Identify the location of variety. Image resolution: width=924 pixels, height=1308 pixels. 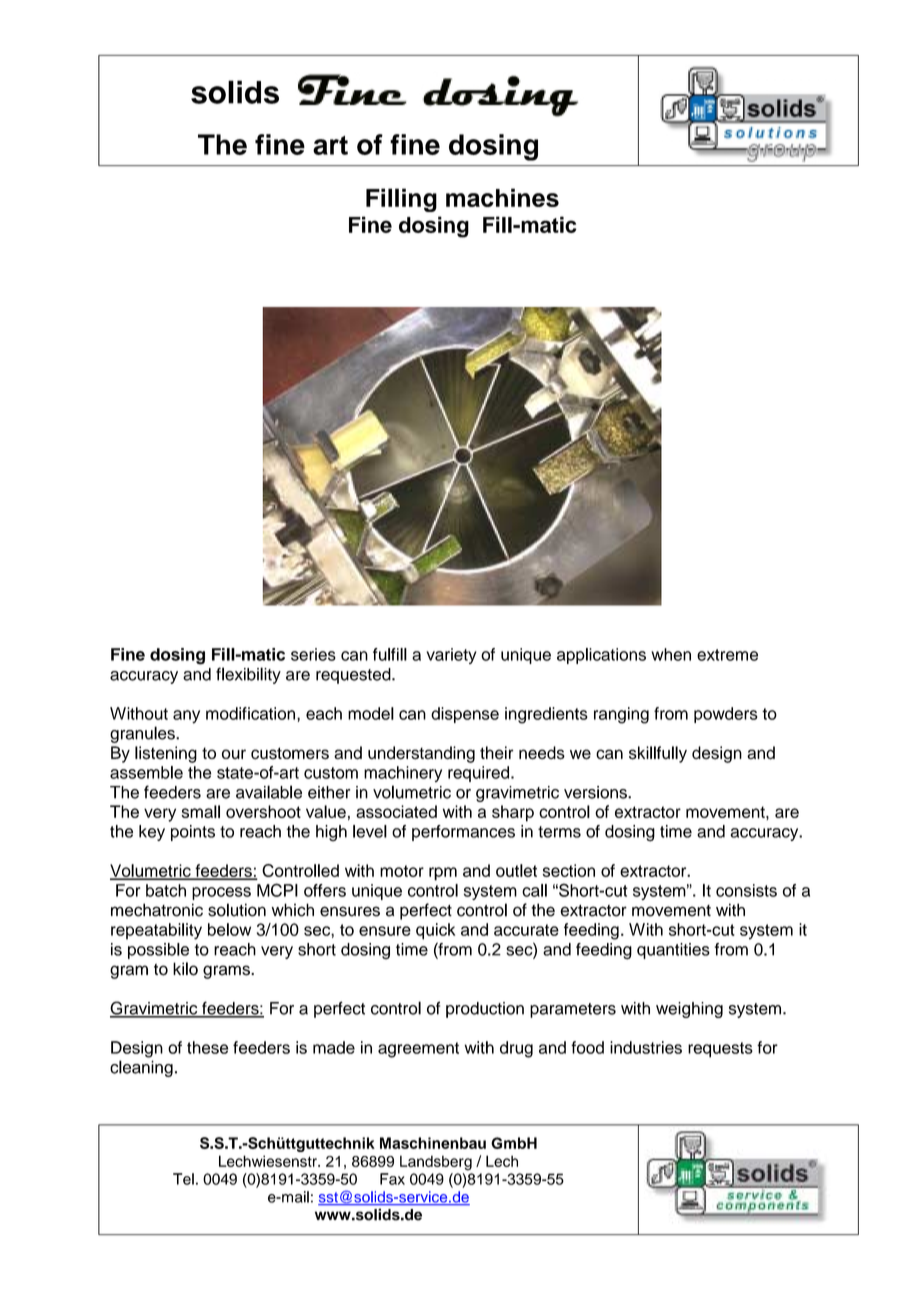
(451, 656).
